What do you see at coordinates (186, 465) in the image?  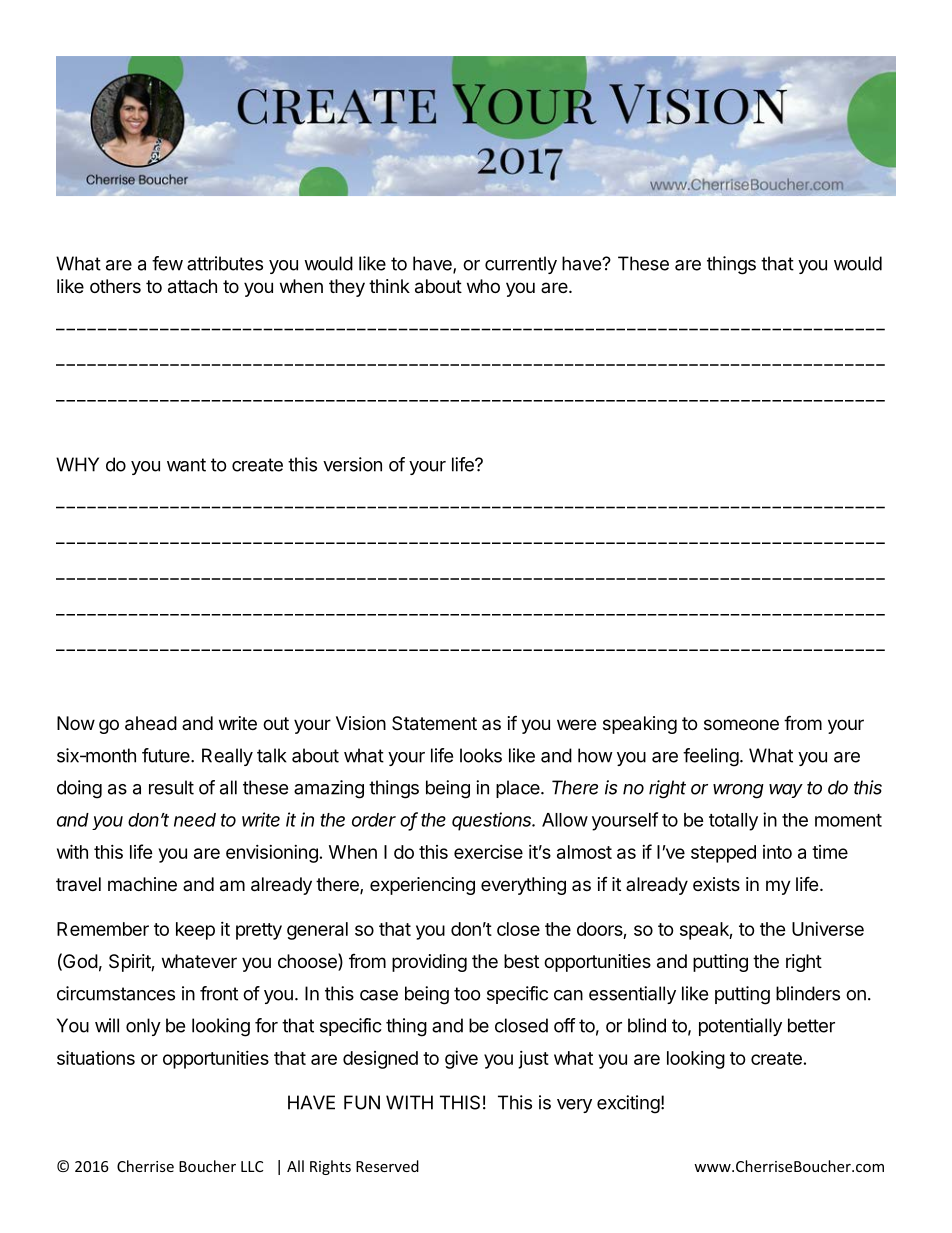 I see `want` at bounding box center [186, 465].
